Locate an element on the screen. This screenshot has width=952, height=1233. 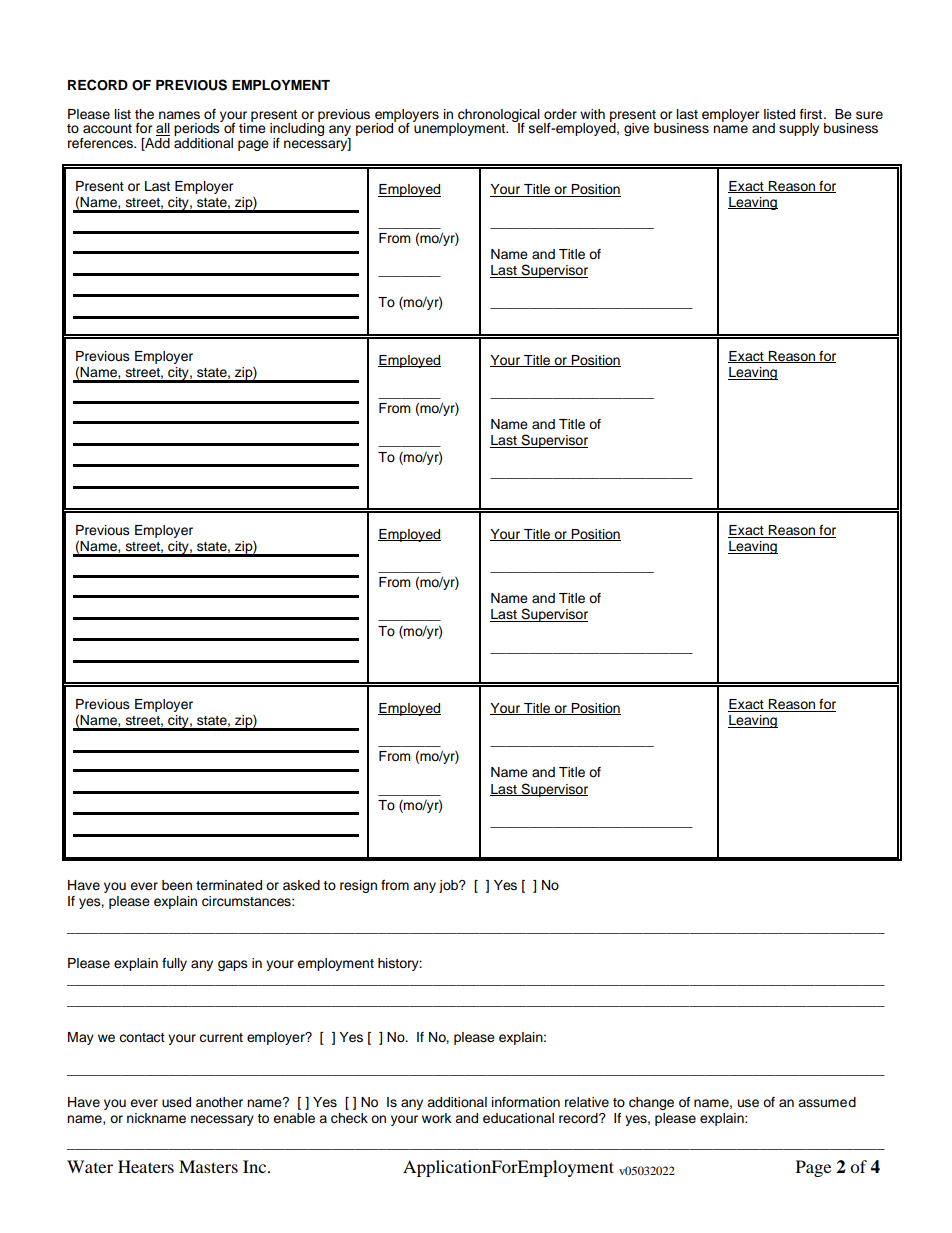
resign is located at coordinates (358, 886).
